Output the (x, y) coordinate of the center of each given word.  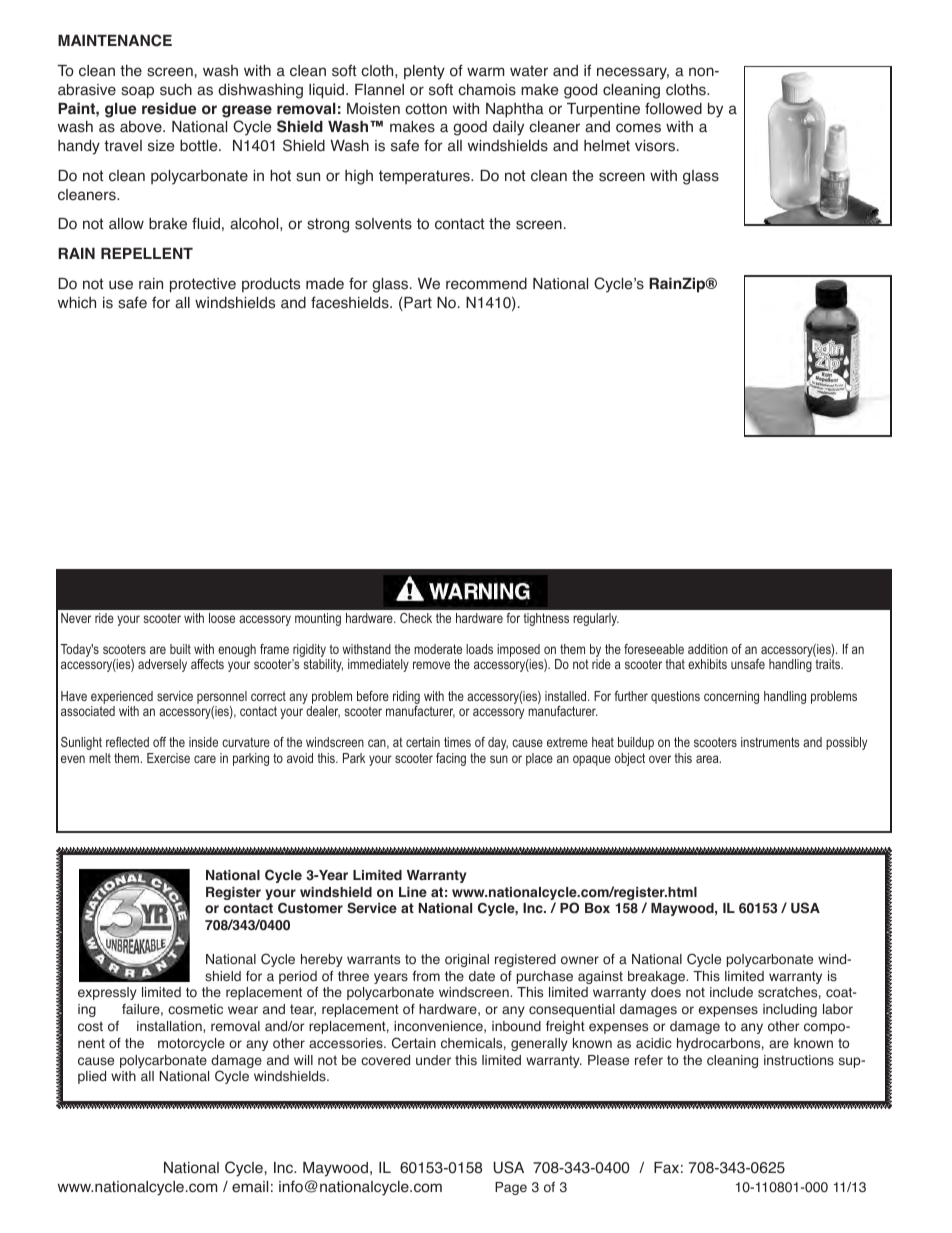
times (457, 742)
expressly (107, 993)
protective (203, 285)
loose (222, 618)
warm (485, 72)
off (159, 742)
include (731, 992)
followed (673, 108)
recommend (486, 284)
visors (656, 146)
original (467, 960)
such (176, 90)
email (250, 1187)
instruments (770, 742)
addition (708, 649)
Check (416, 618)
